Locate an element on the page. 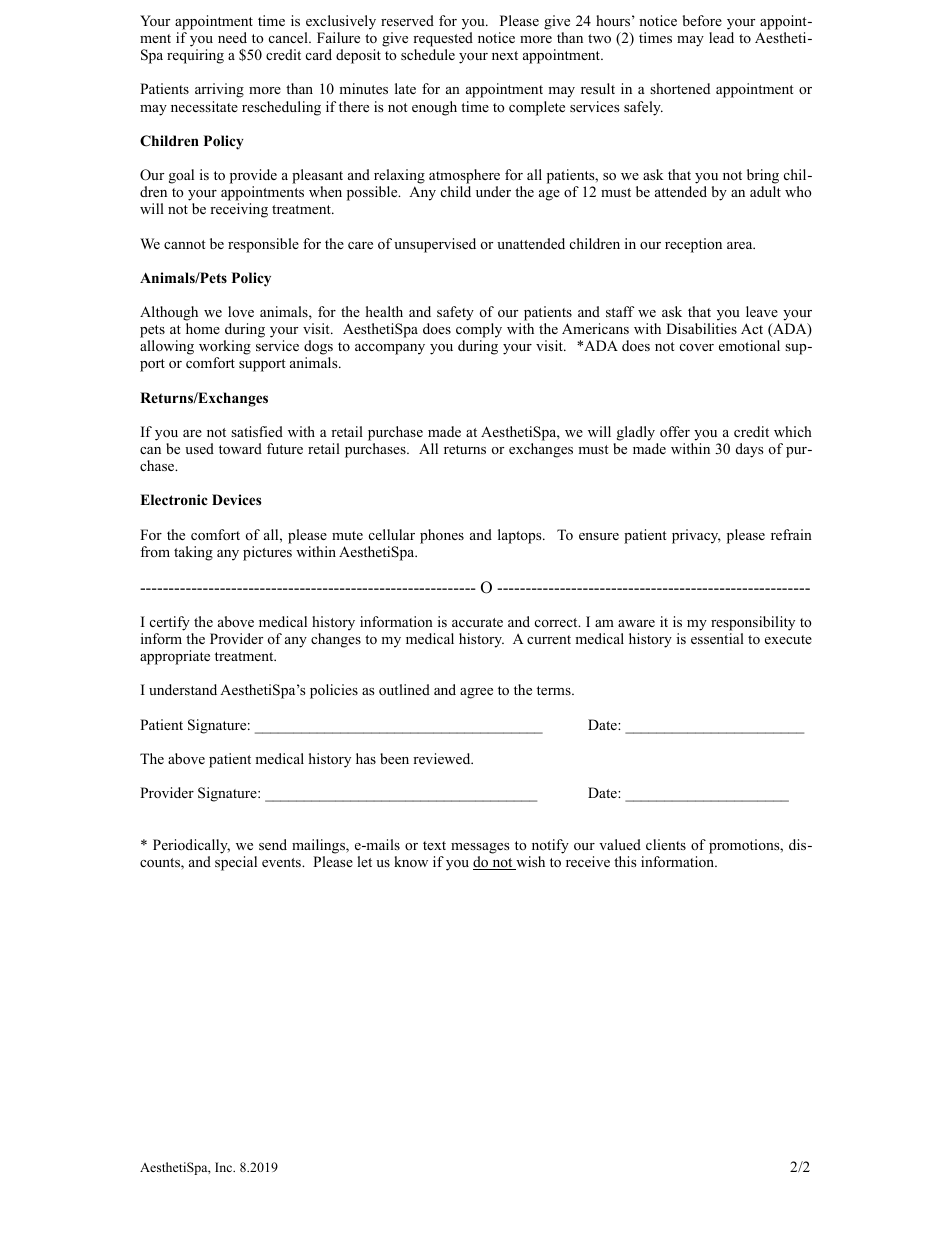 This image has width=952, height=1233. wish is located at coordinates (529, 863).
